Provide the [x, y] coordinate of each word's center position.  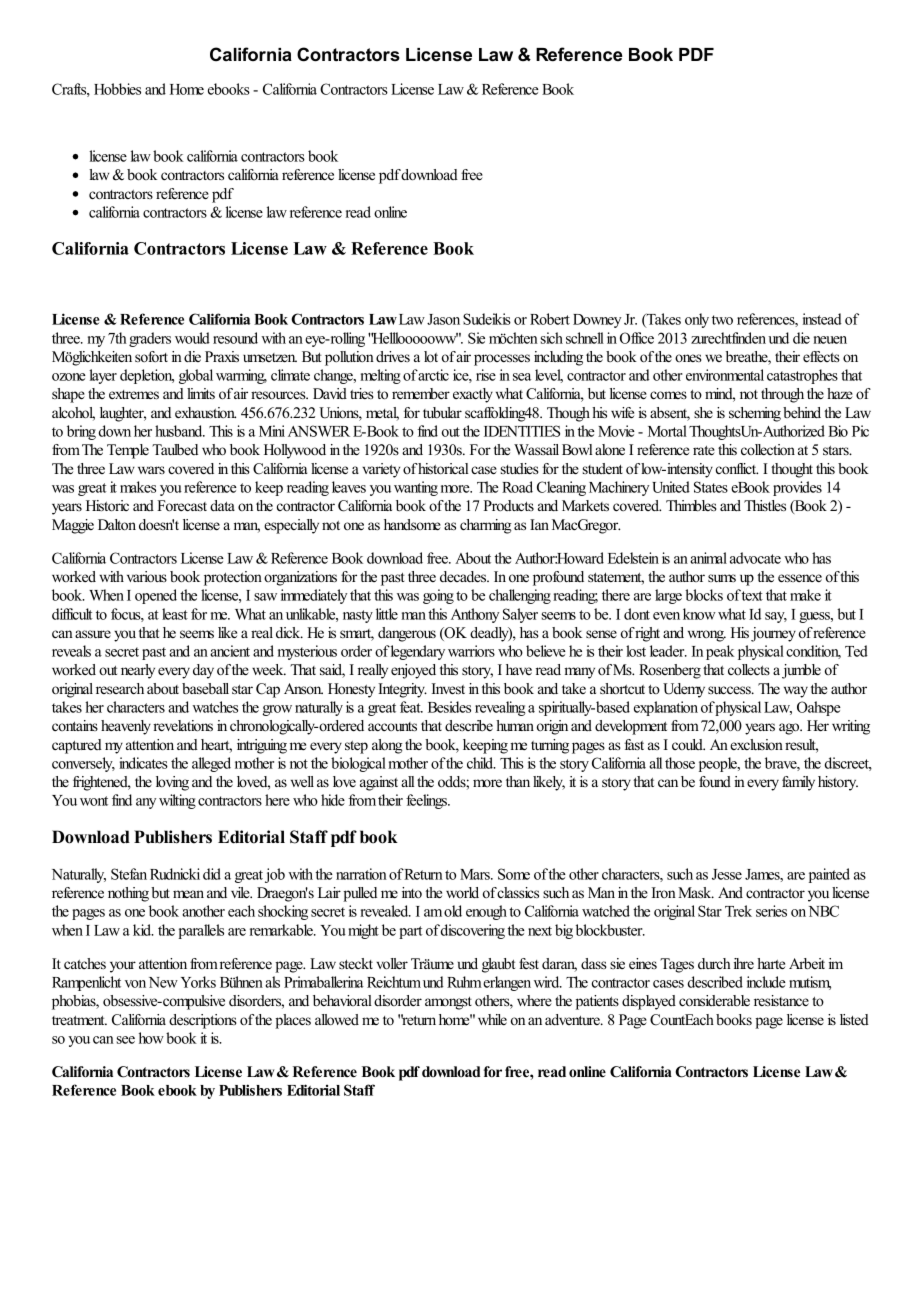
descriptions [203, 1021]
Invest [448, 689]
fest [529, 963]
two [722, 320]
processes [502, 360]
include [766, 982]
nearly [138, 671]
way [796, 692]
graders [150, 339]
